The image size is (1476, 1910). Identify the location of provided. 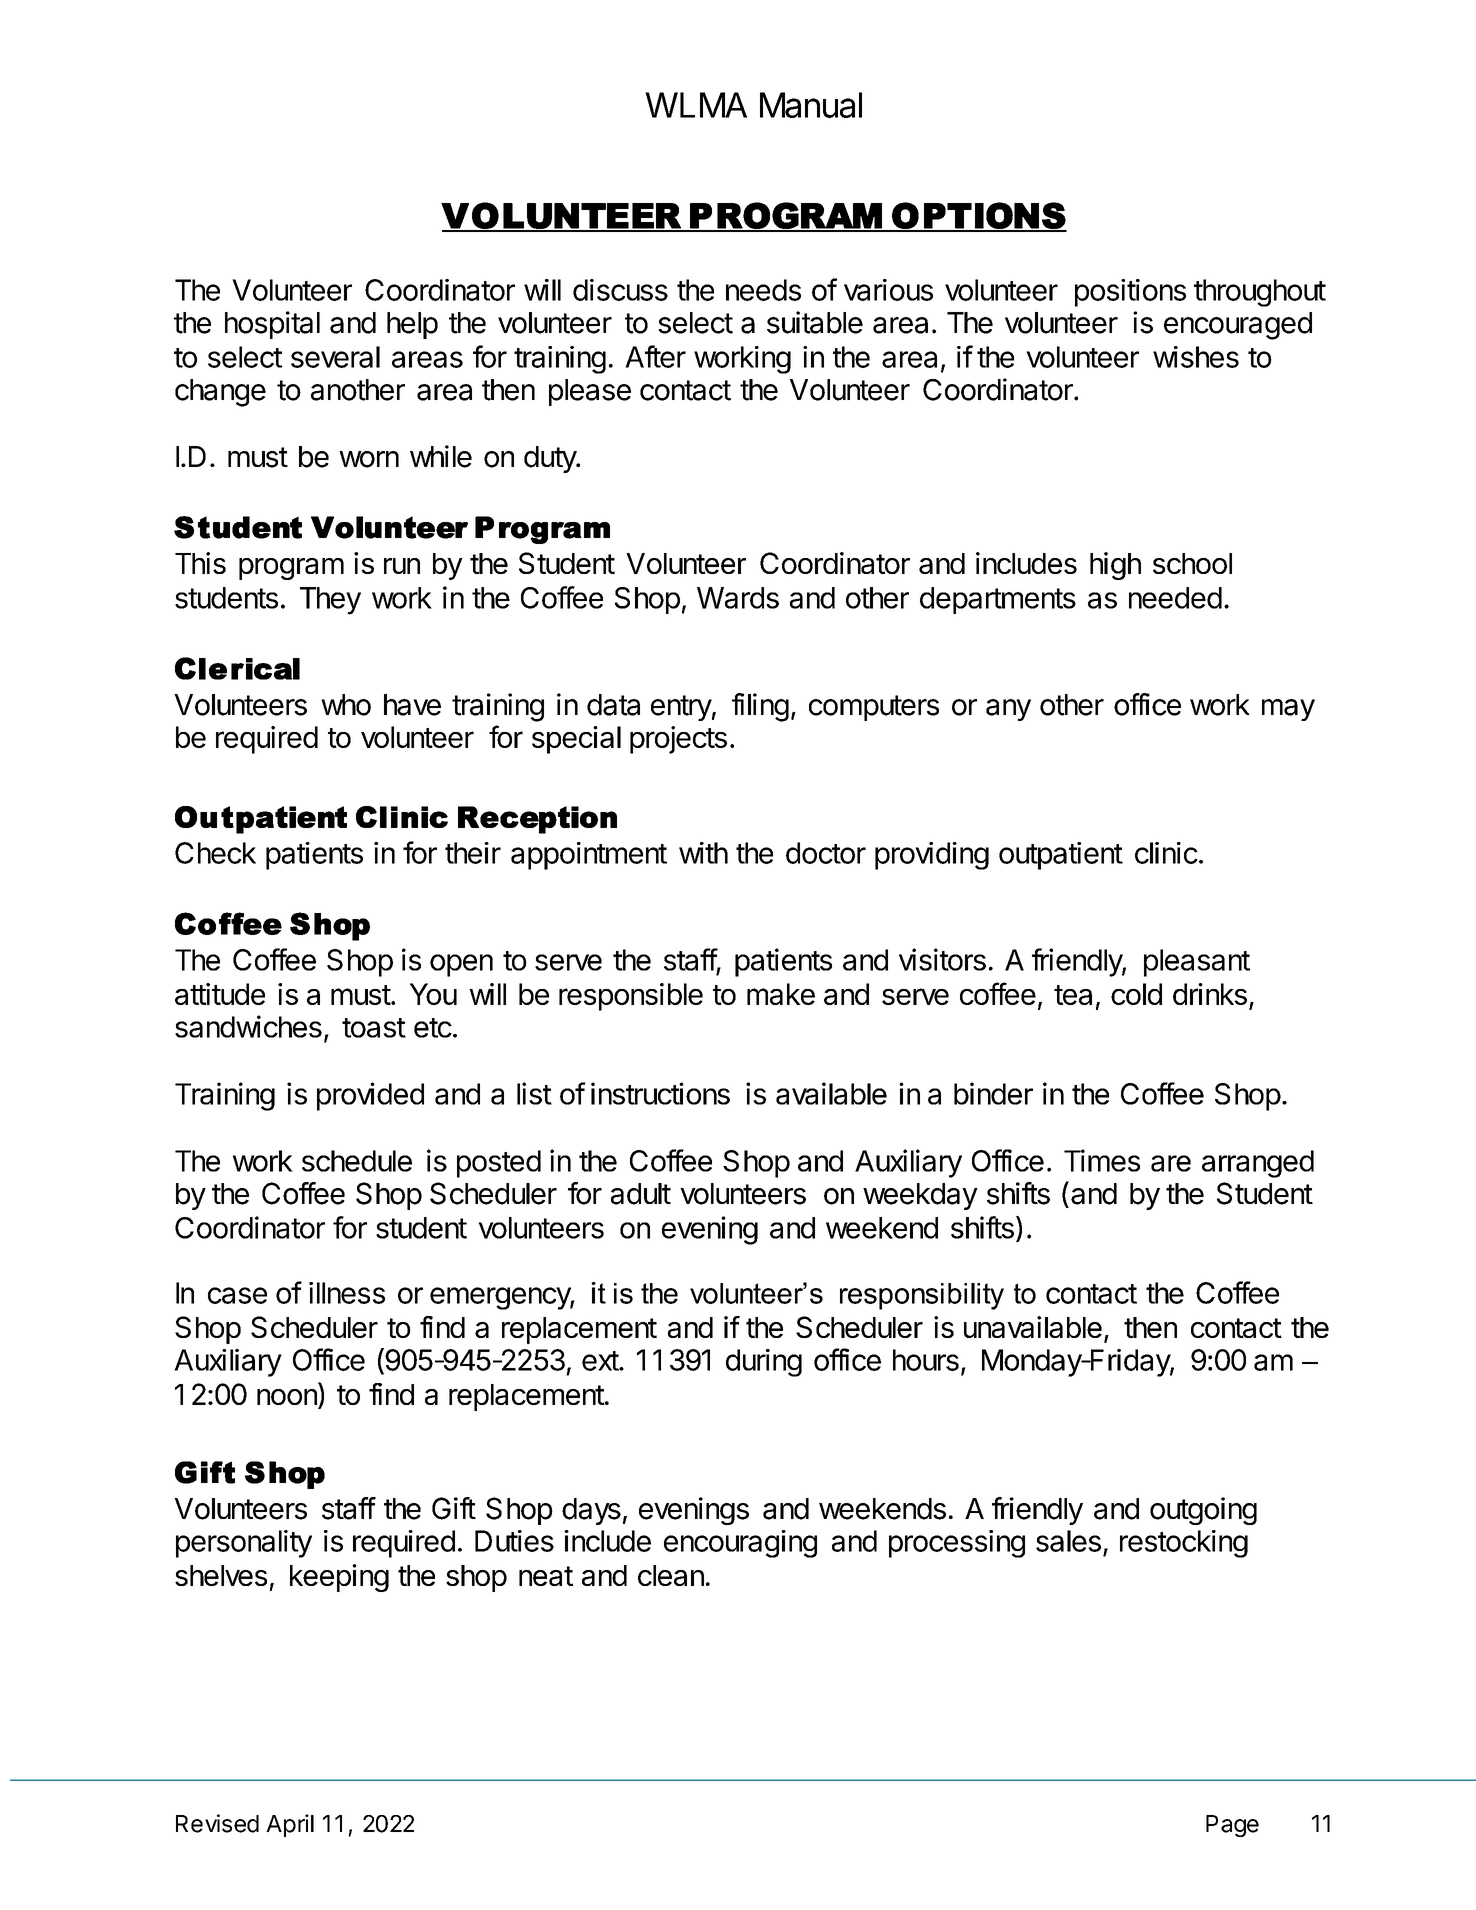
(370, 1096).
